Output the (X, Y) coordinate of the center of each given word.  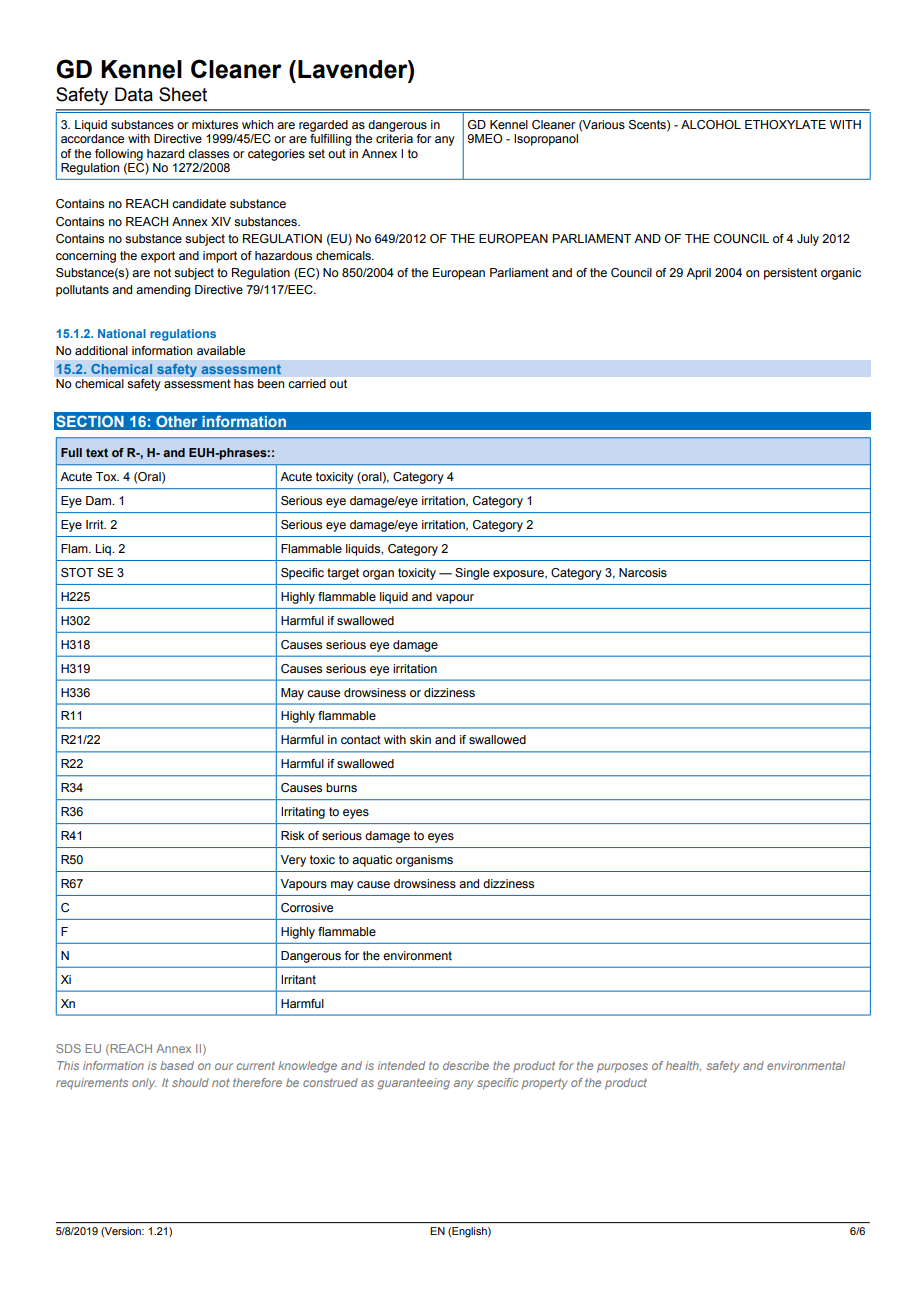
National (122, 333)
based (177, 1065)
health (683, 1066)
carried (307, 383)
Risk (293, 835)
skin (420, 739)
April (698, 274)
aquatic (372, 861)
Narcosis (643, 572)
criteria (394, 138)
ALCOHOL (711, 125)
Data (134, 94)
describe (466, 1065)
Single (472, 574)
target (343, 574)
